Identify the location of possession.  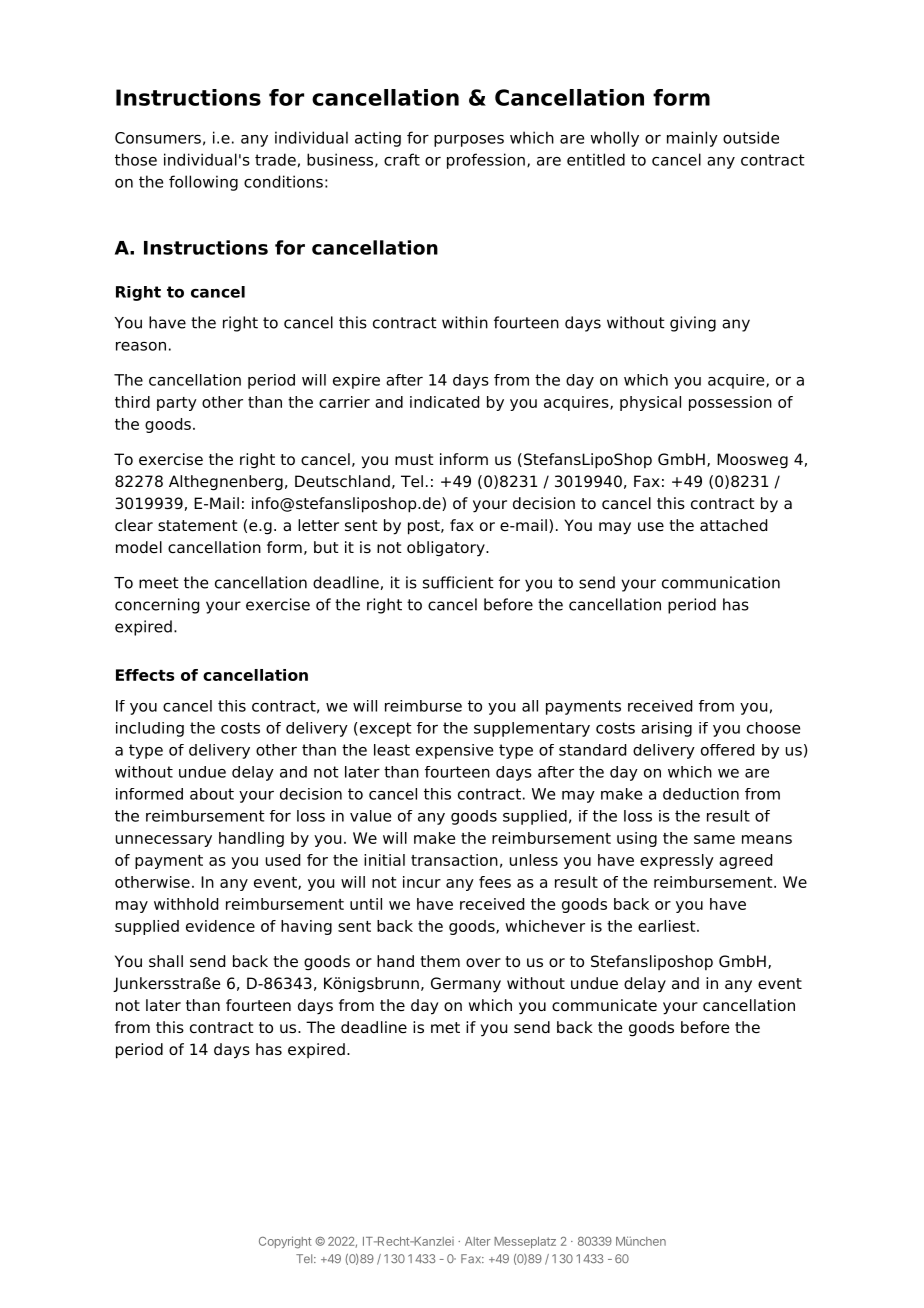
(730, 403).
